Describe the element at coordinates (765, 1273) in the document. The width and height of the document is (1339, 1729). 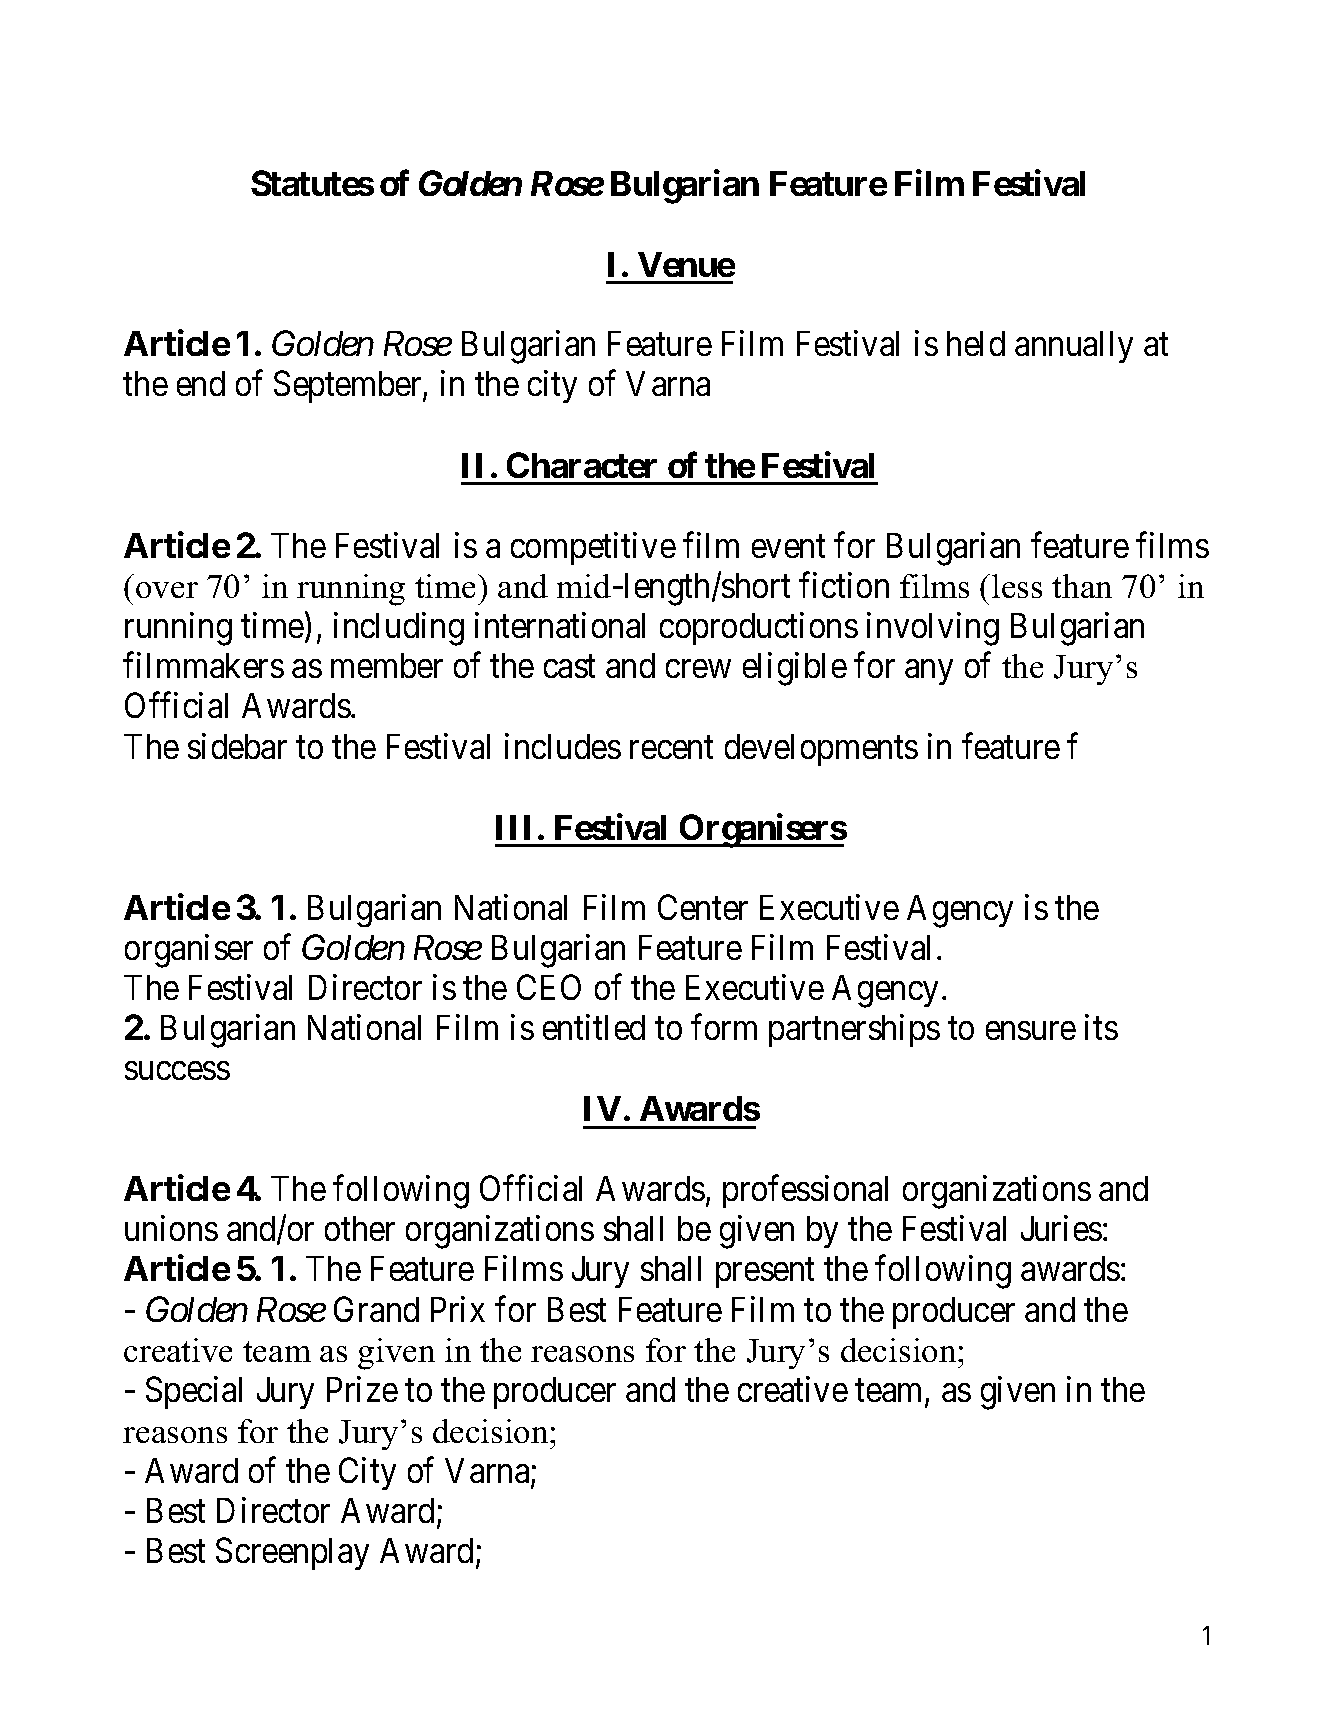
I see `present` at that location.
